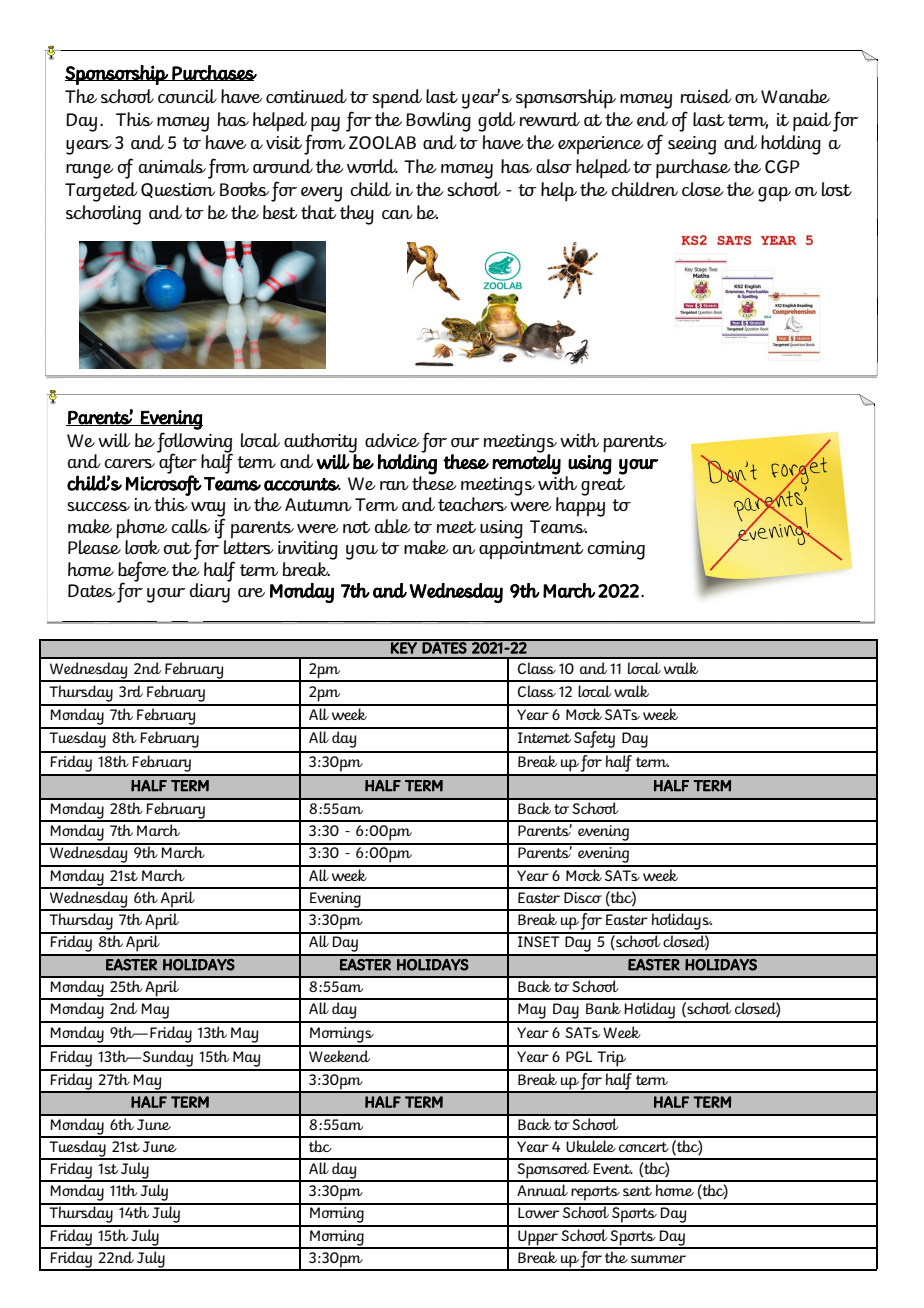  Describe the element at coordinates (195, 443) in the screenshot. I see `following` at that location.
